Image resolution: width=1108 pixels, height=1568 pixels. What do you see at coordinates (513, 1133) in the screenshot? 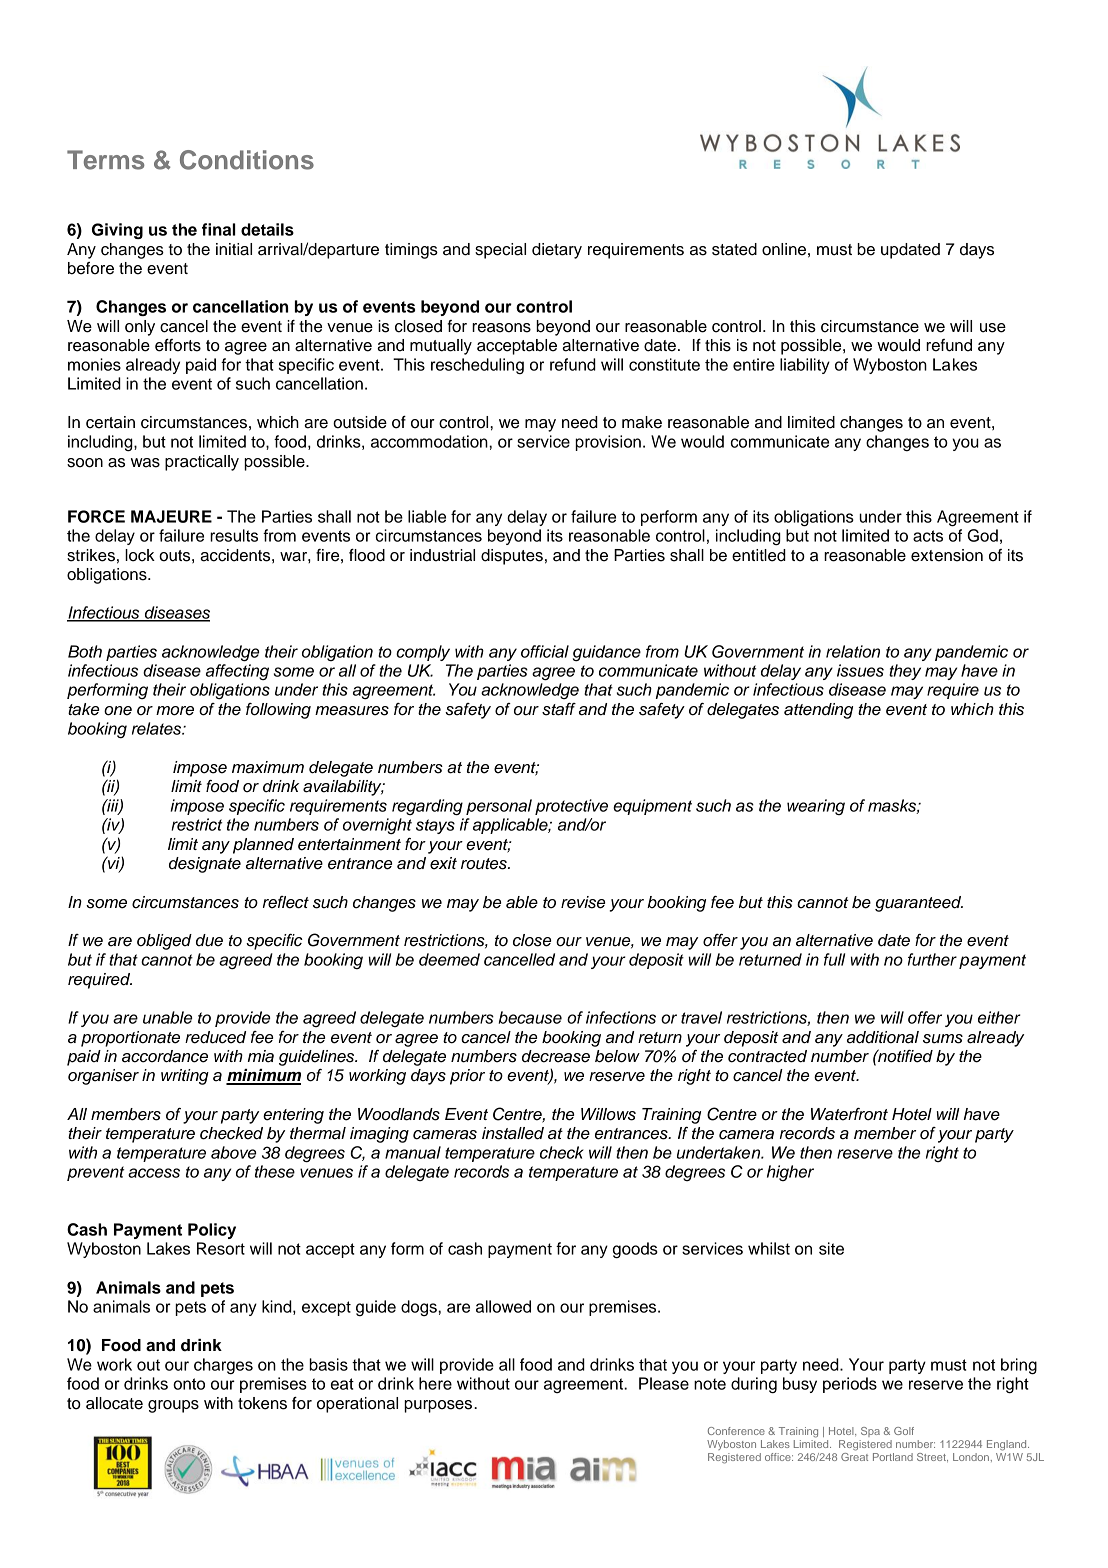
I see `installed` at bounding box center [513, 1133].
